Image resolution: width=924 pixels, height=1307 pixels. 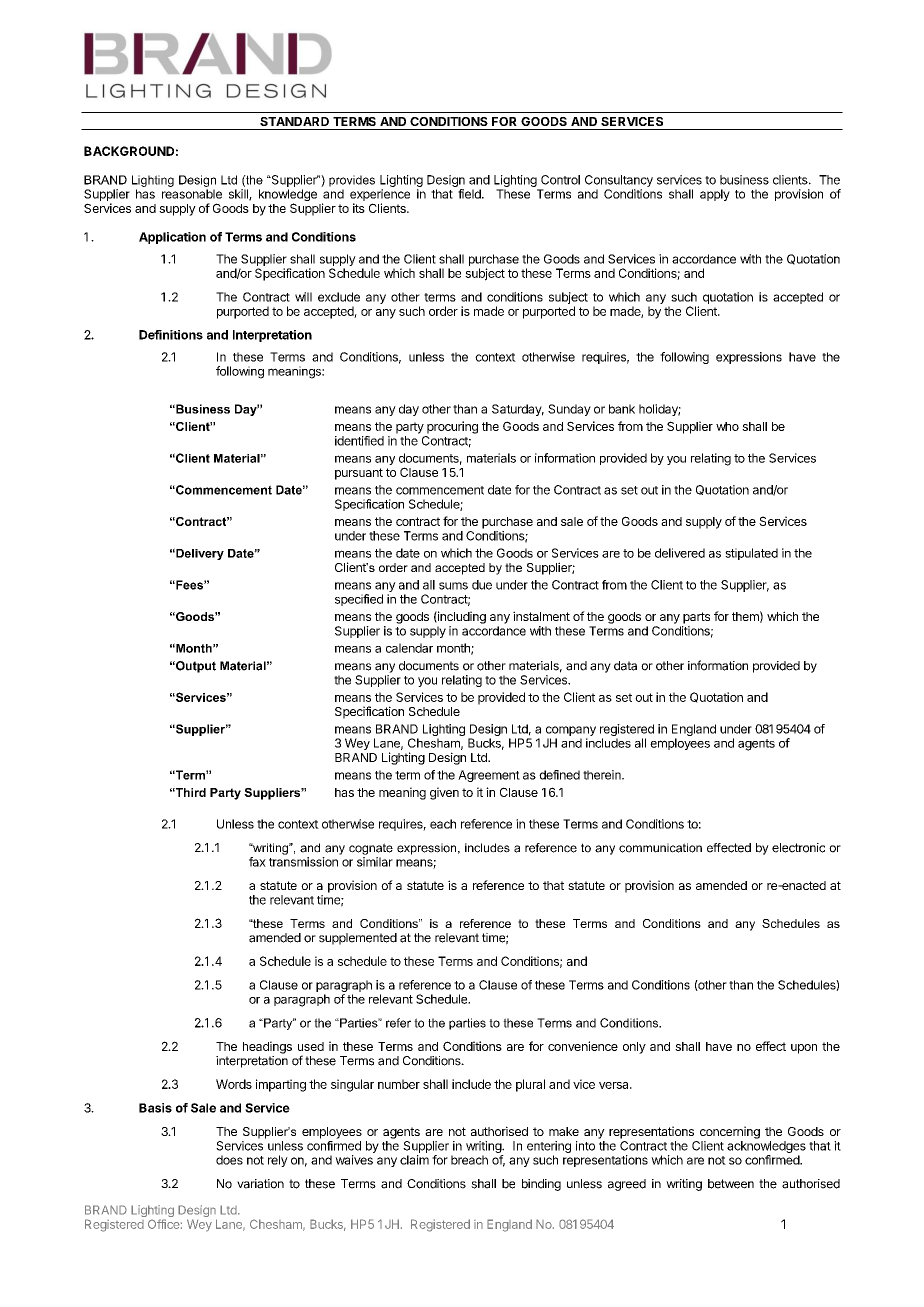 I want to click on skill, so click(x=239, y=195).
